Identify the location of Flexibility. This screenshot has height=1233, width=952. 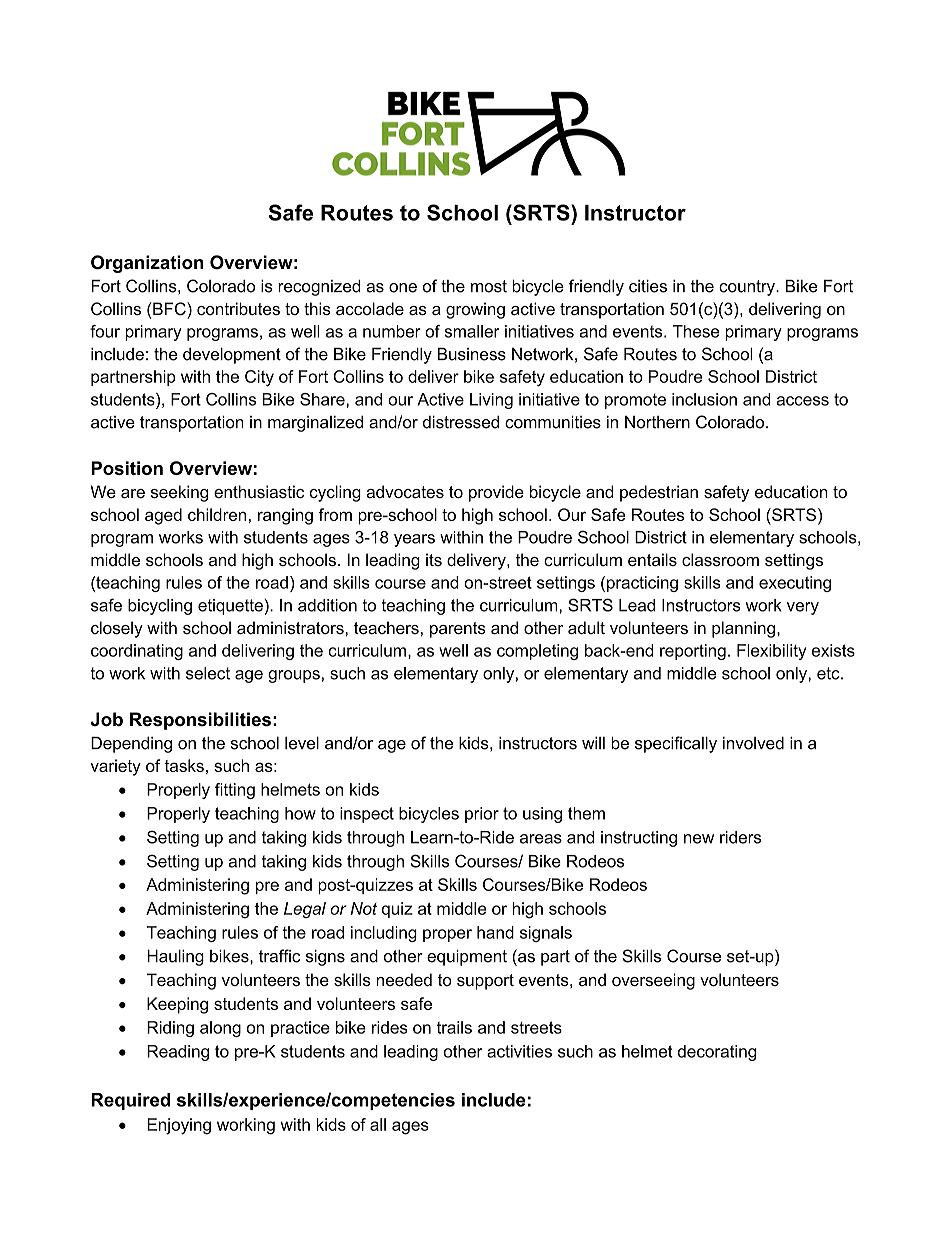
(771, 652).
